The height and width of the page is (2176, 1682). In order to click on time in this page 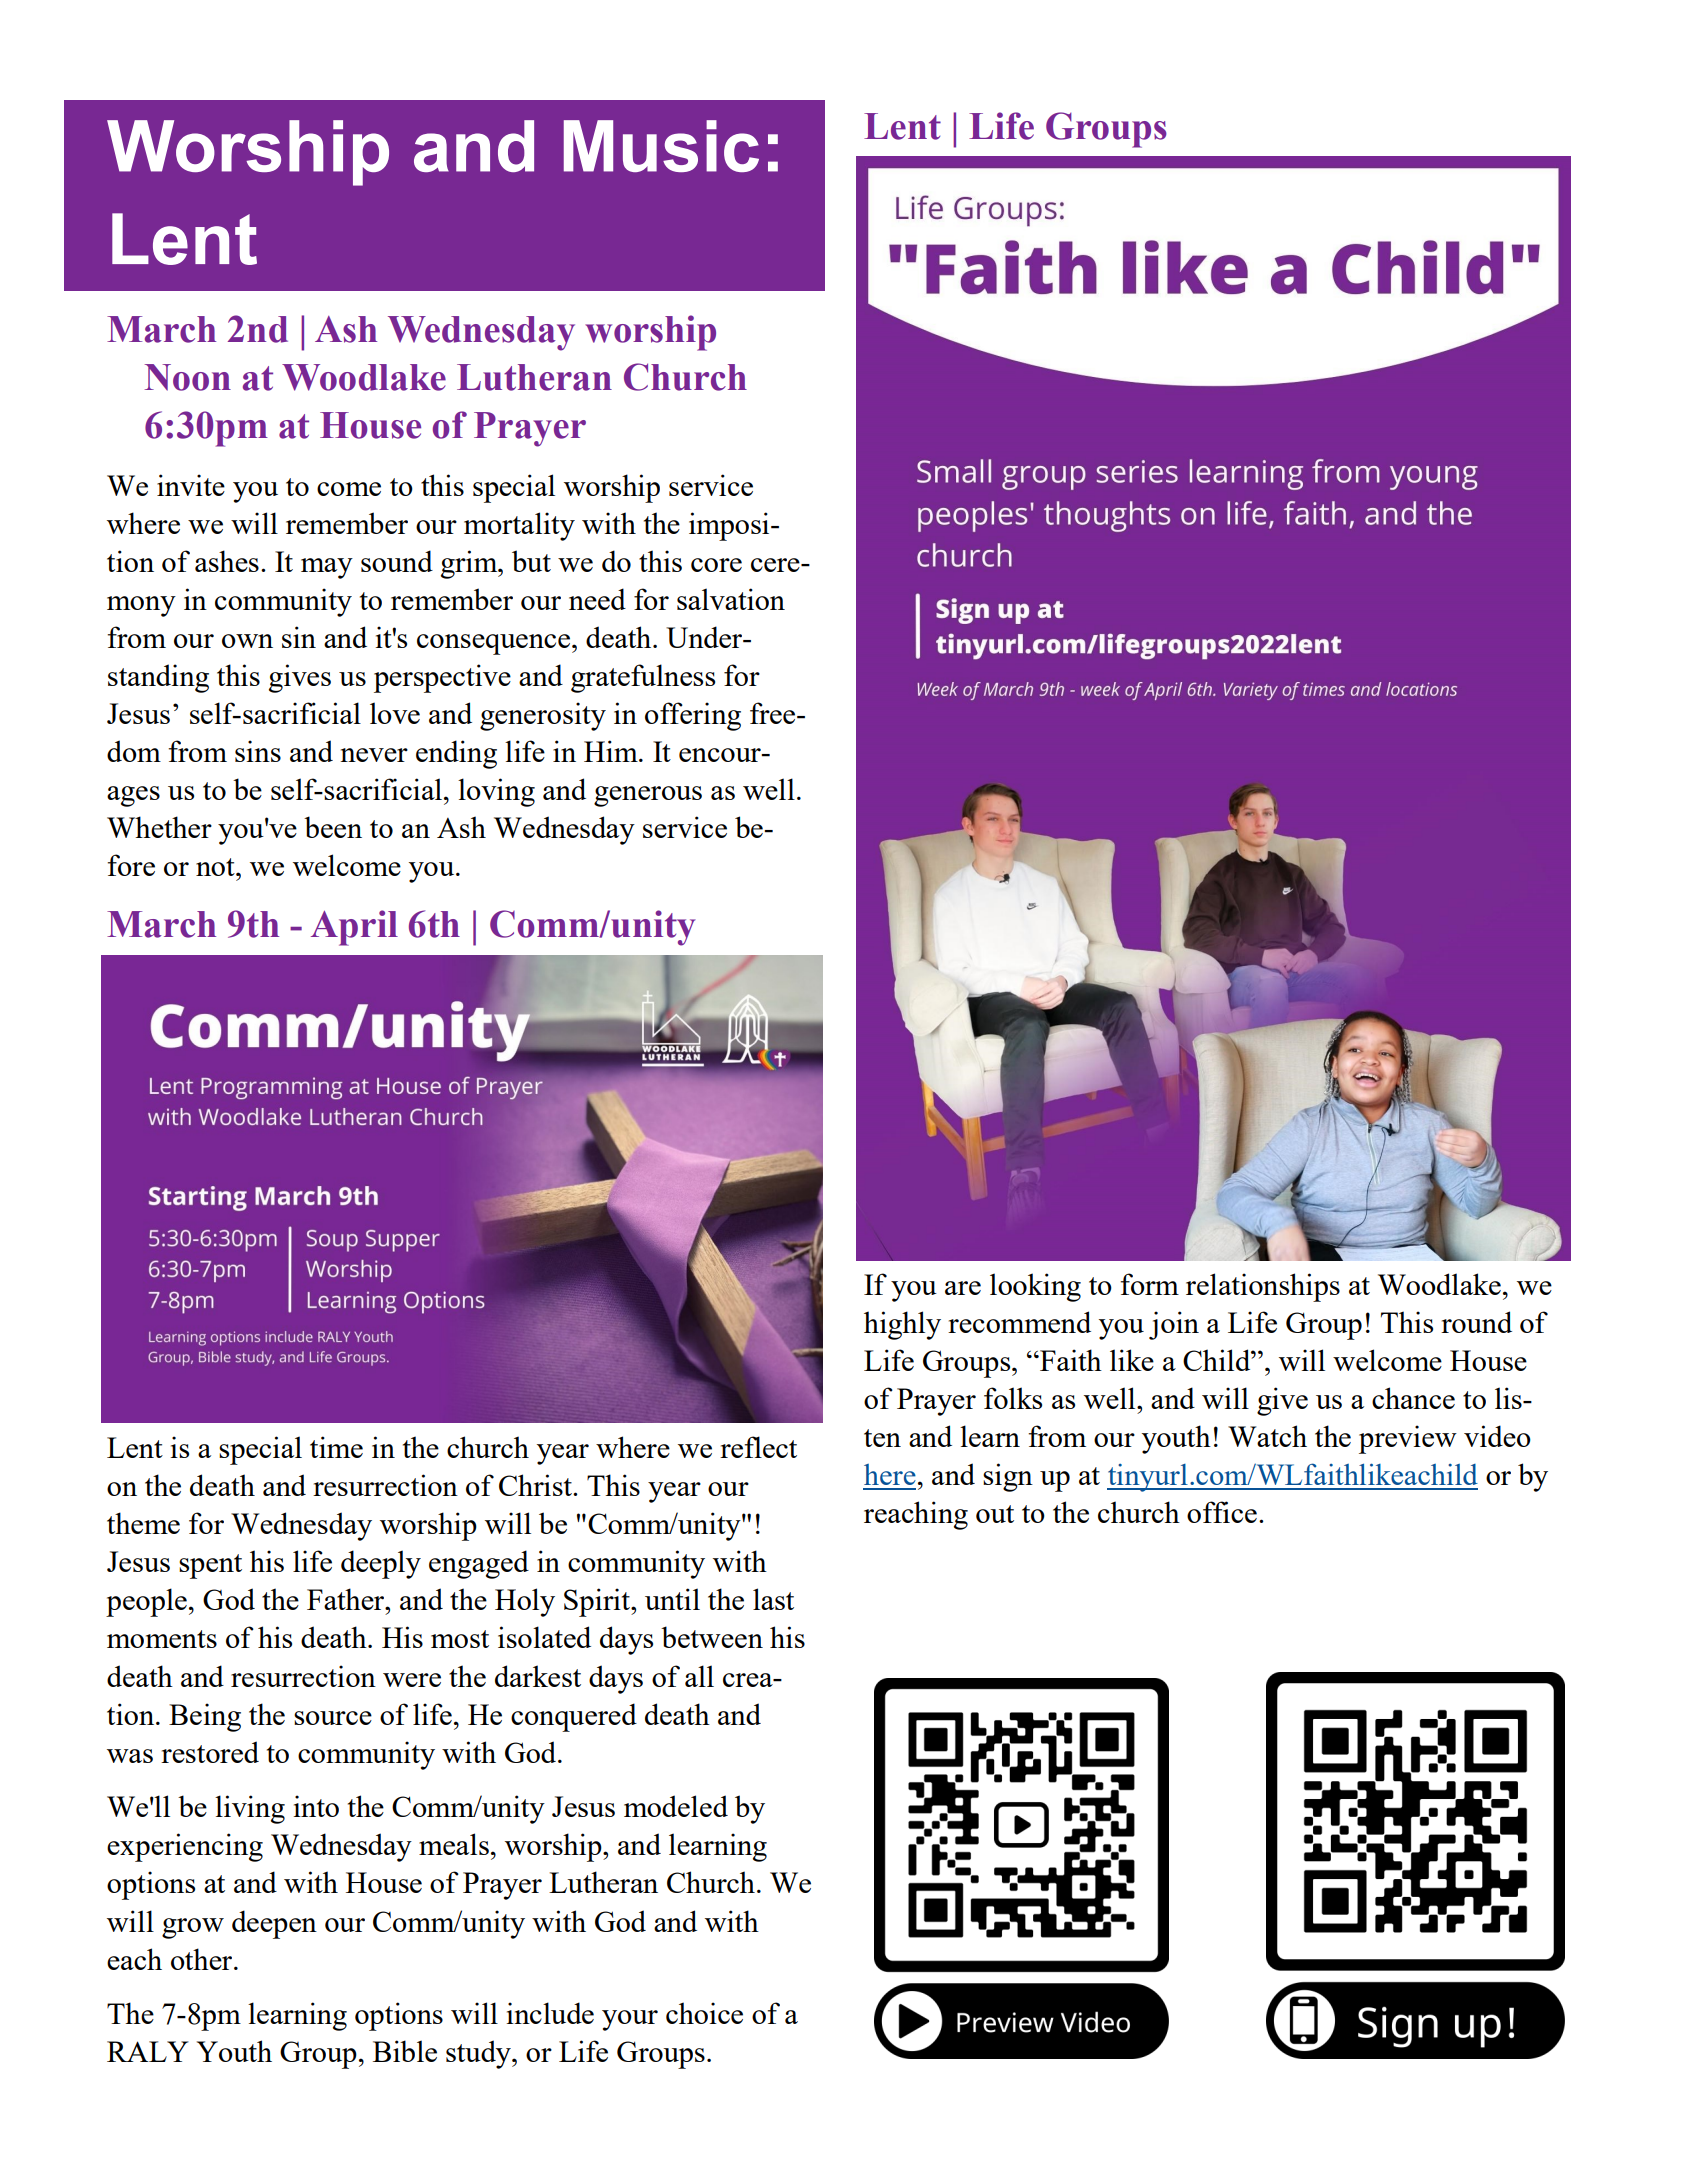, I will do `click(336, 1447)`.
